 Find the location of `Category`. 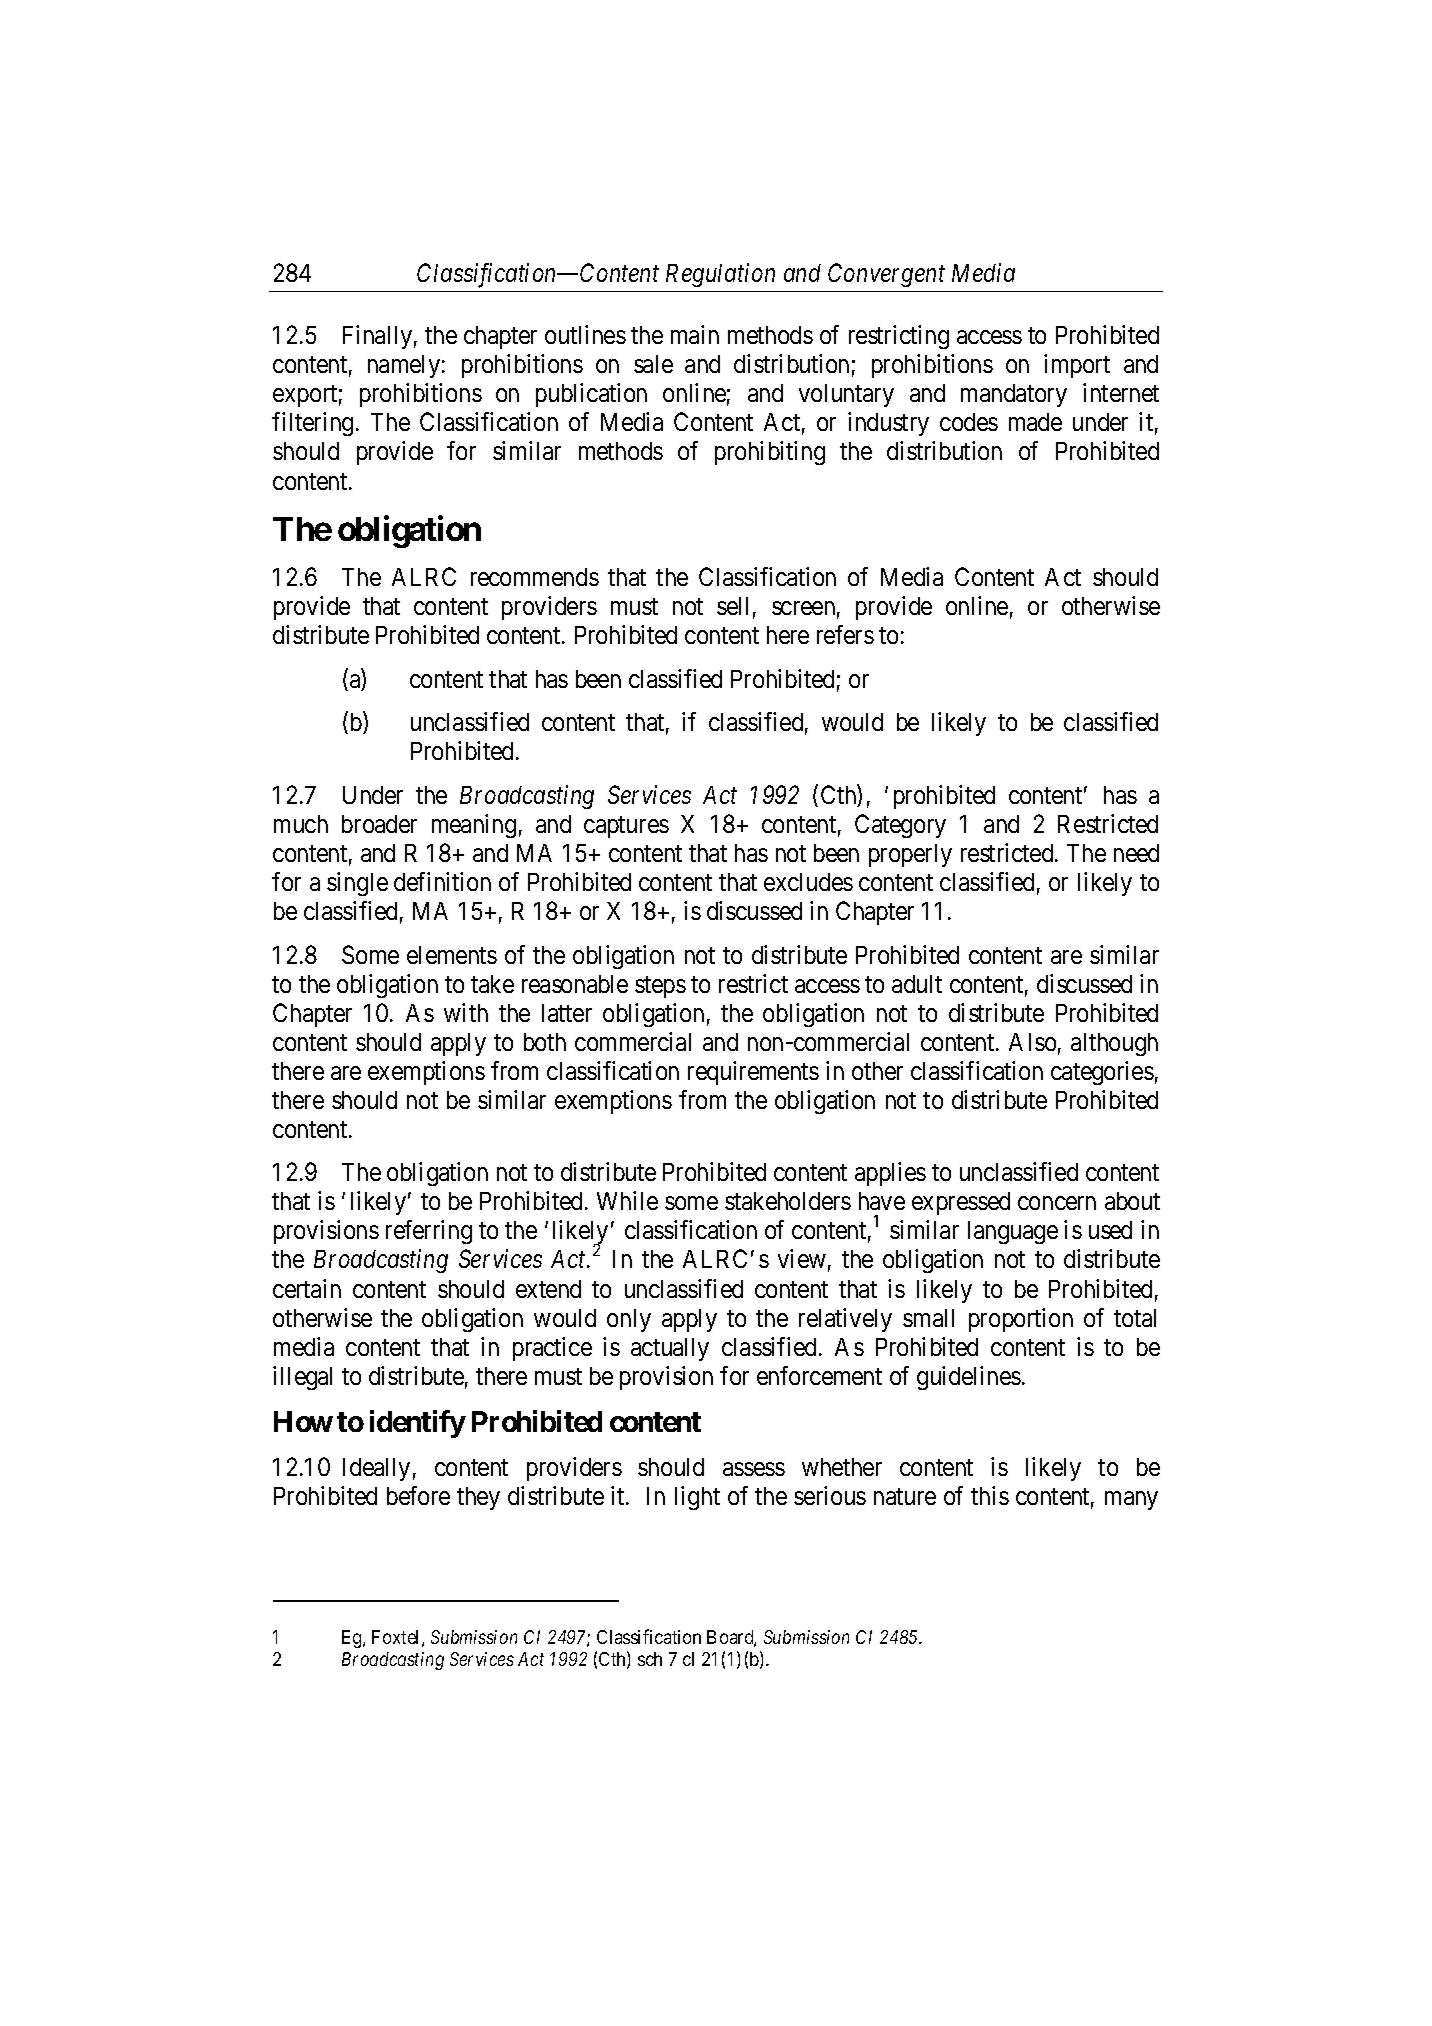

Category is located at coordinates (900, 826).
